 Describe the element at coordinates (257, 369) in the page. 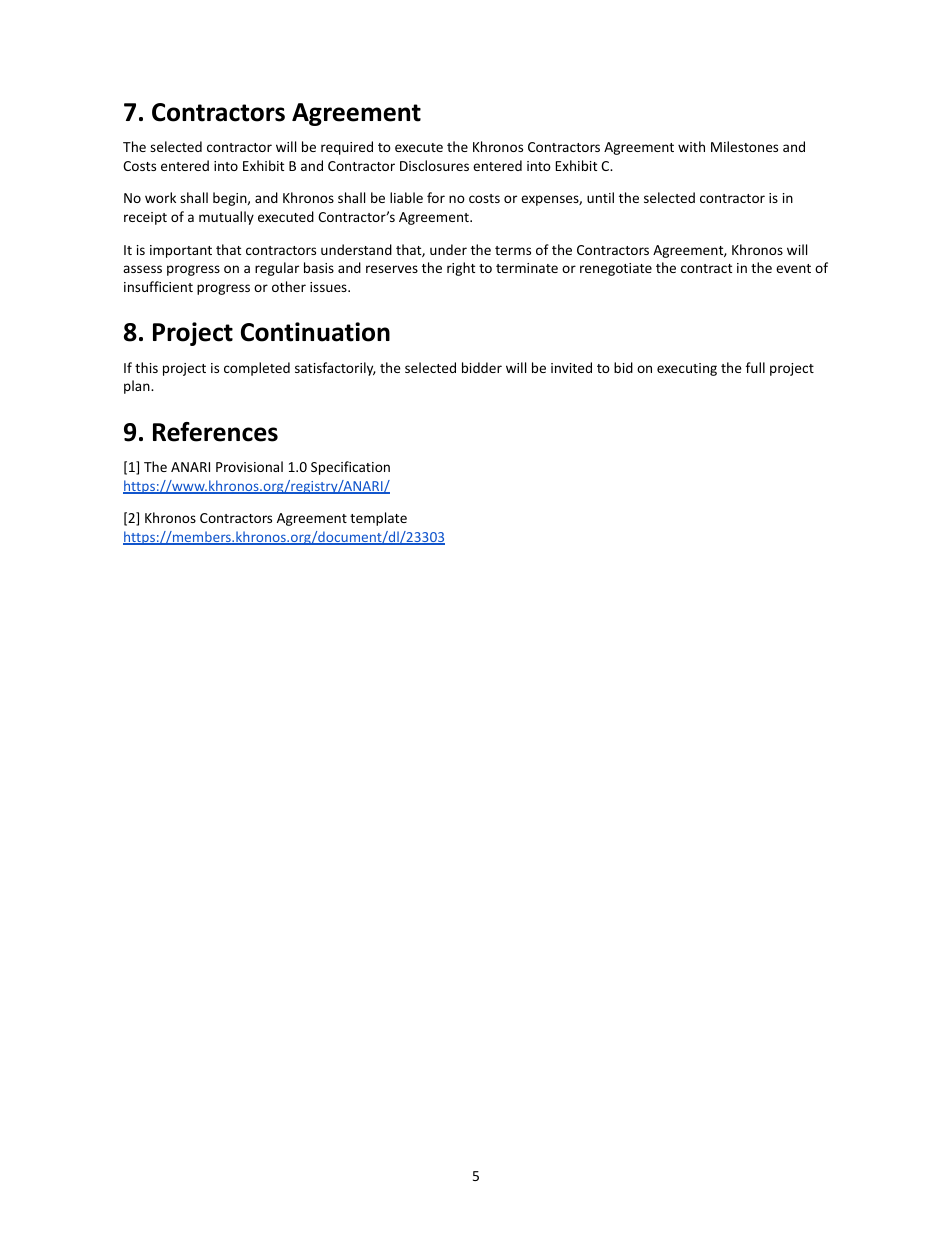

I see `completed` at that location.
